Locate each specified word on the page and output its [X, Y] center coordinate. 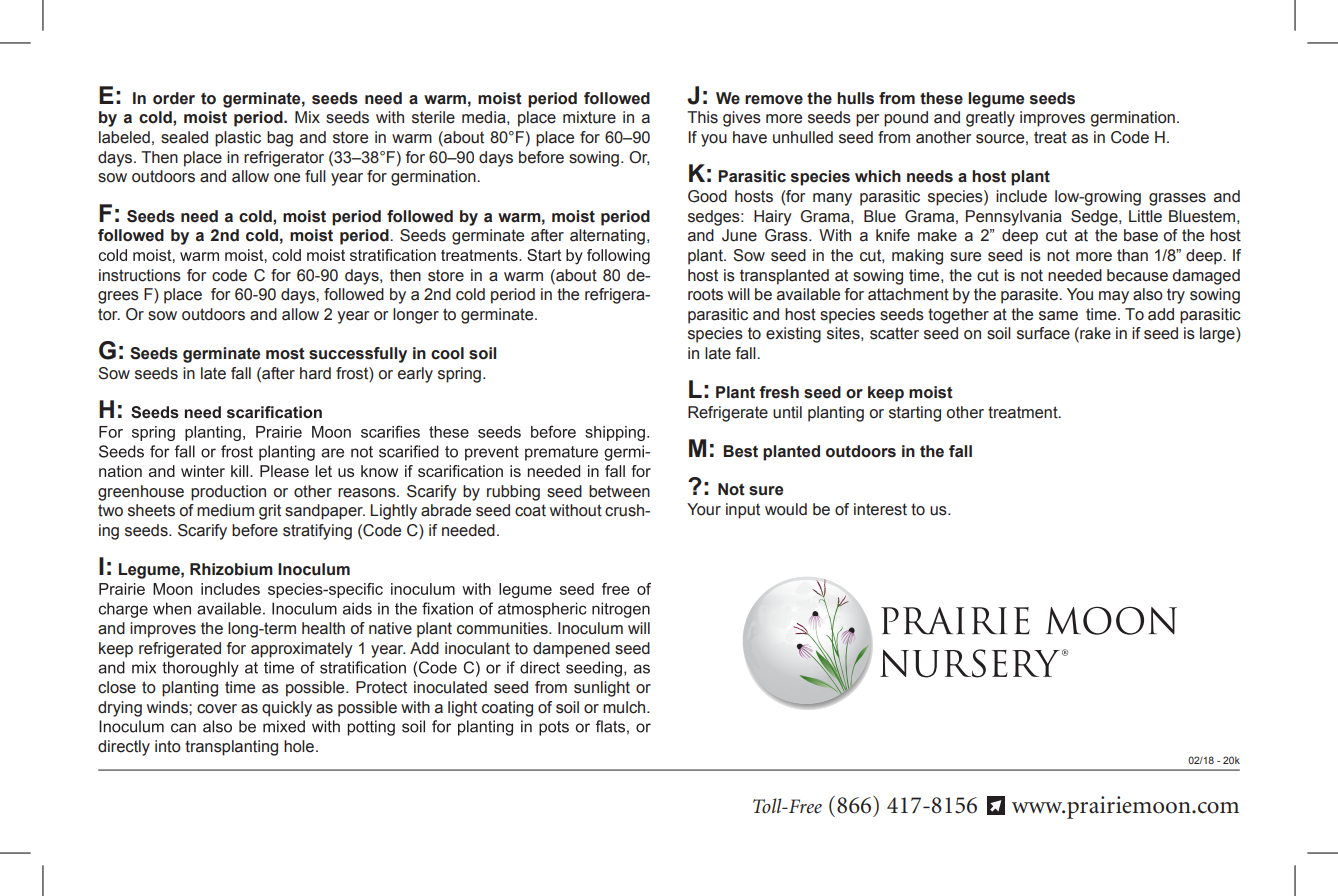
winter [203, 471]
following [618, 257]
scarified [409, 451]
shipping [615, 433]
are [333, 453]
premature [561, 453]
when [172, 608]
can [183, 728]
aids [357, 608]
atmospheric [542, 610]
